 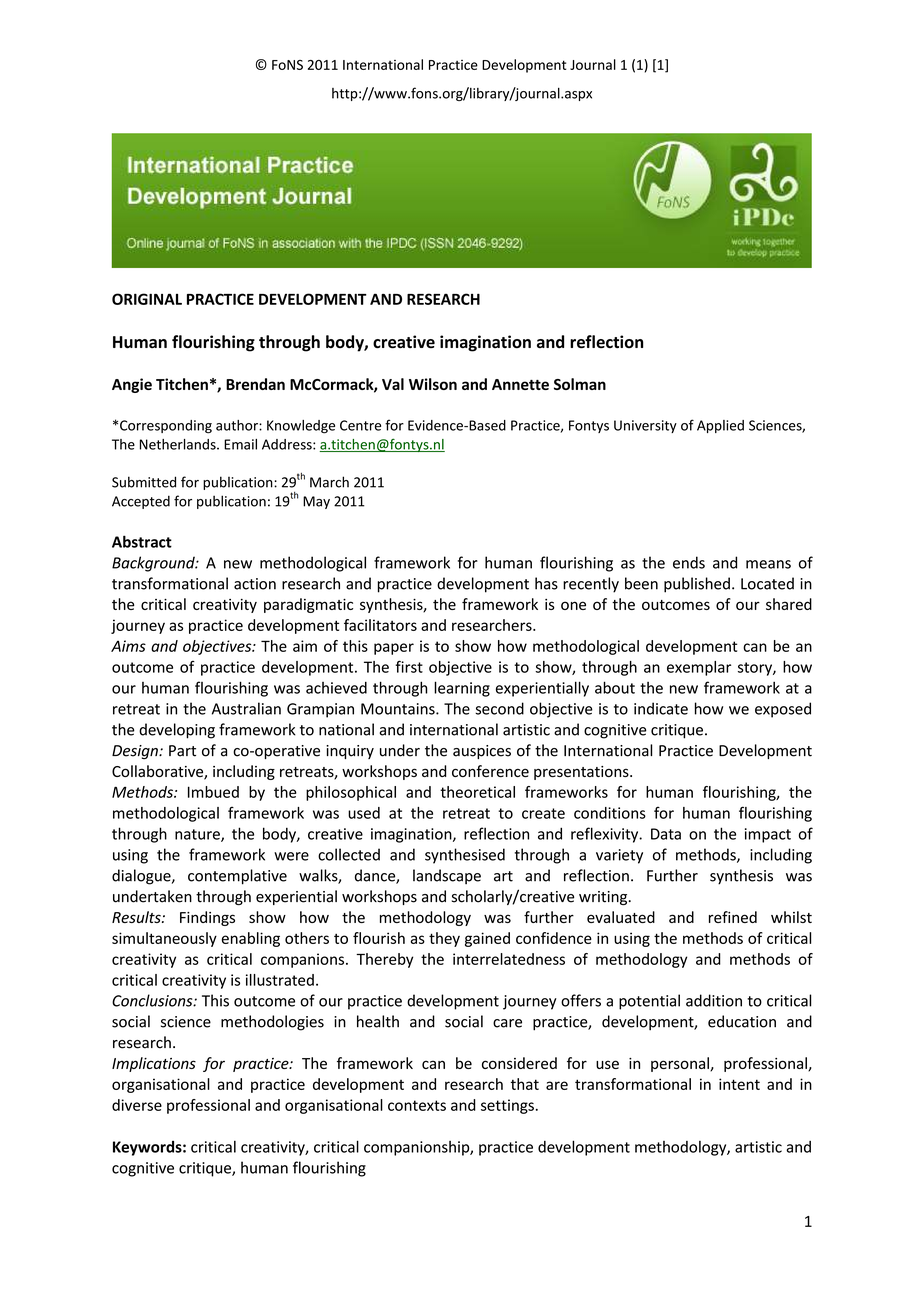 I want to click on nature, so click(x=198, y=835).
